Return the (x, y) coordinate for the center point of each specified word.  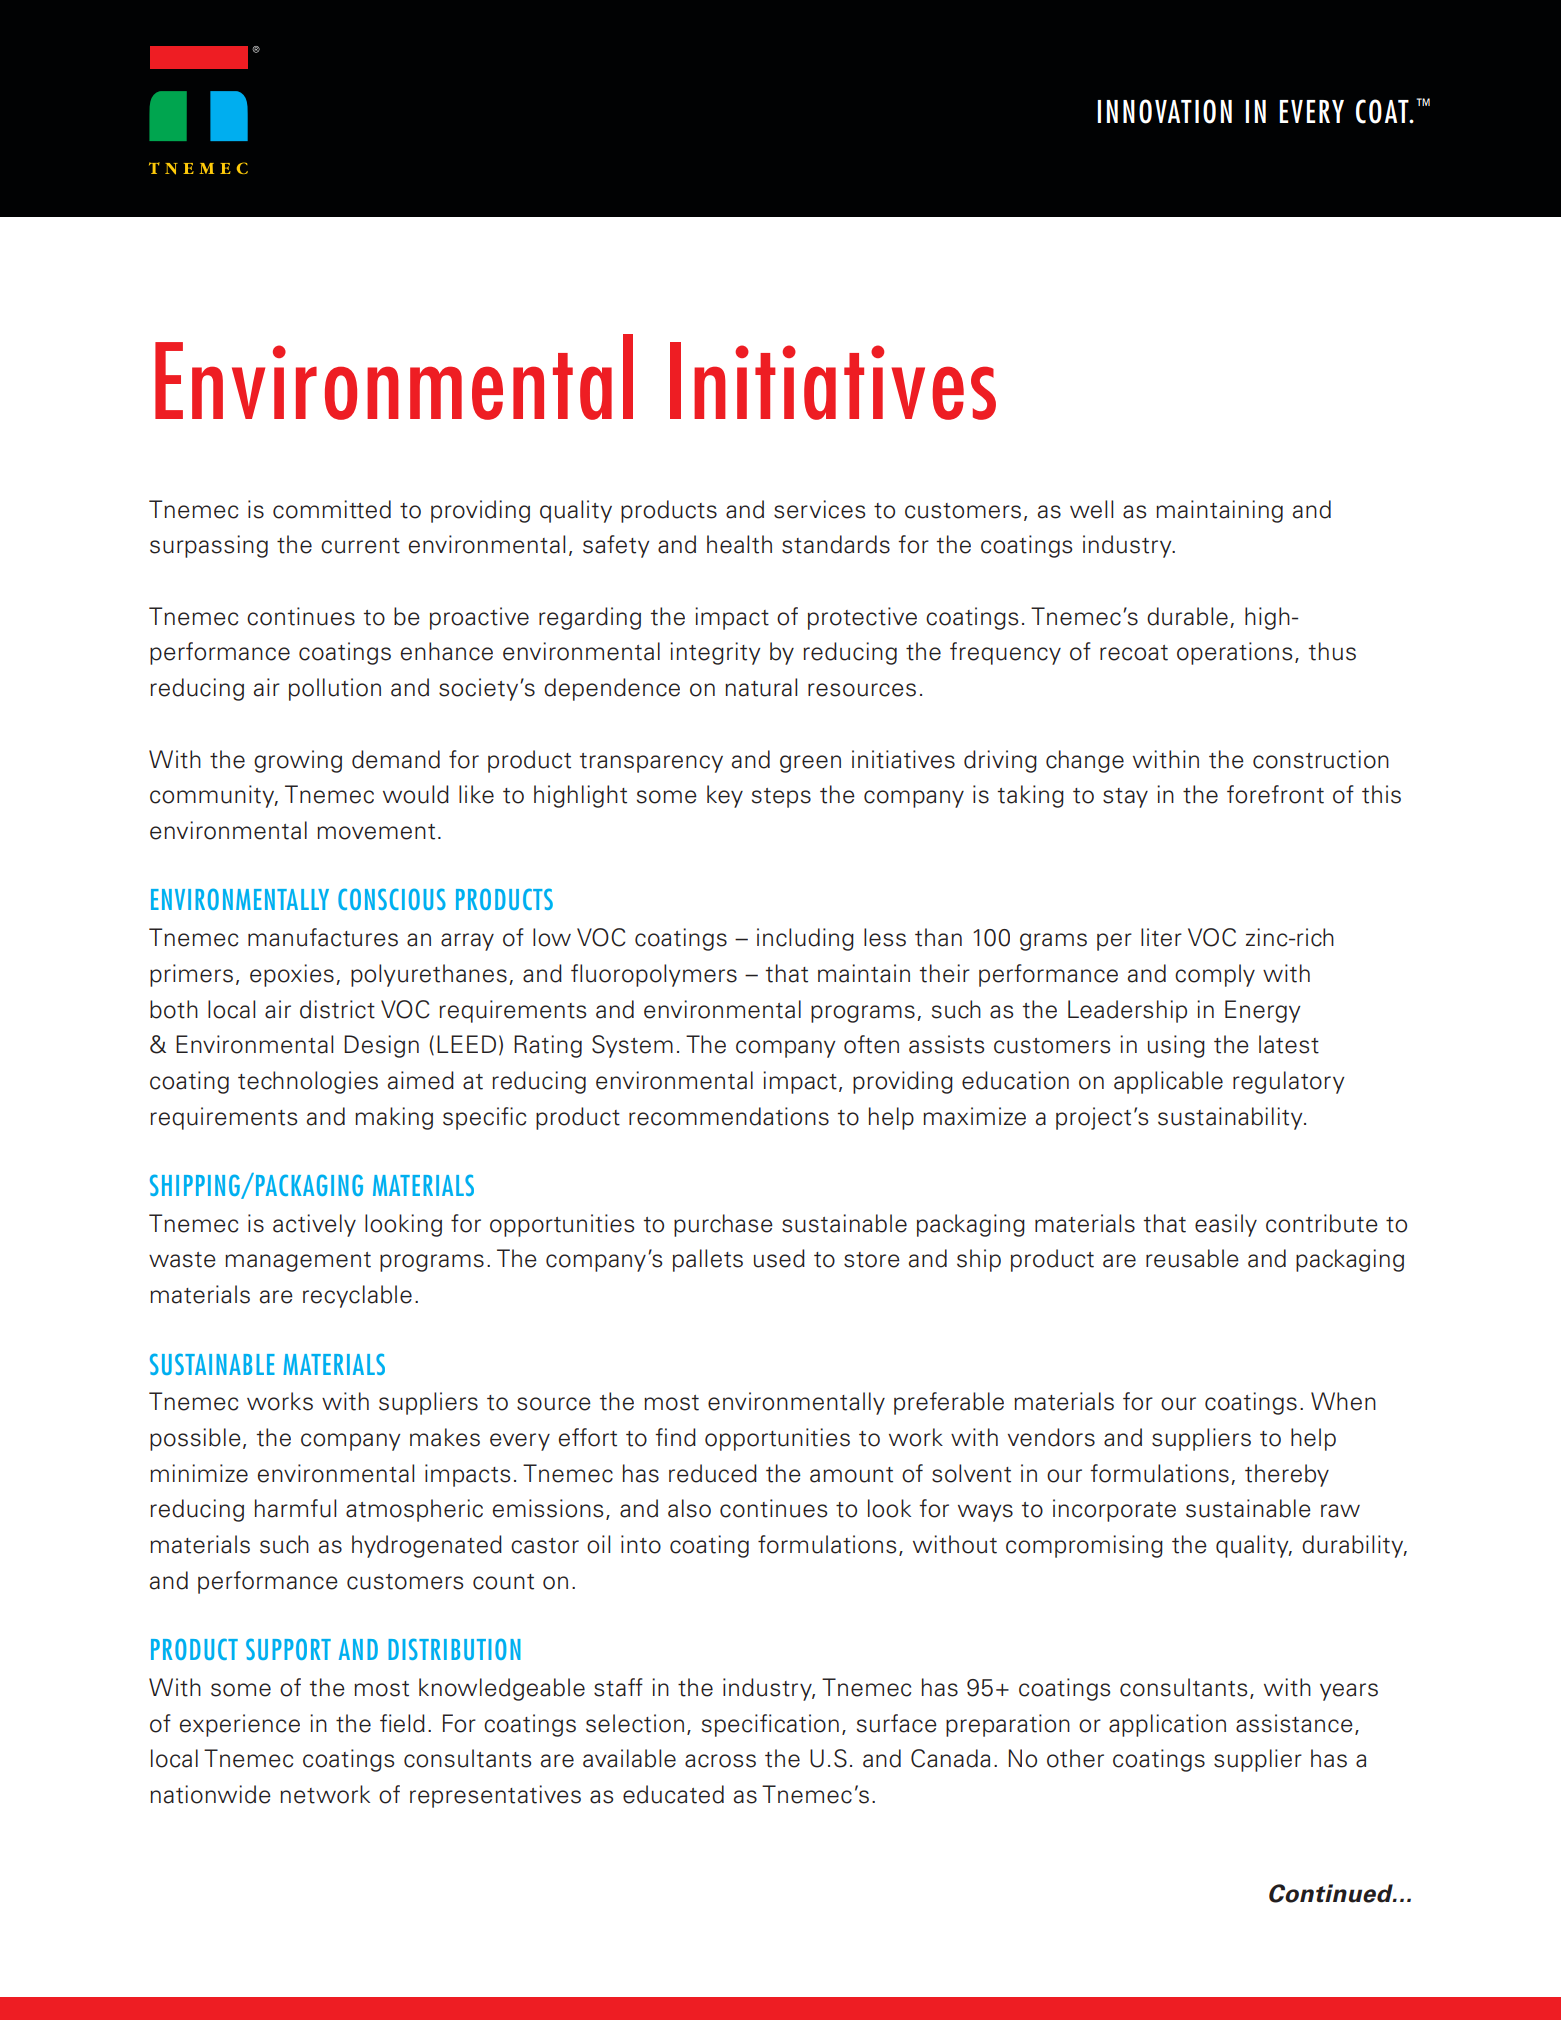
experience (240, 1725)
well (1091, 509)
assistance (1294, 1723)
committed (332, 509)
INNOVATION (1164, 111)
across (720, 1761)
